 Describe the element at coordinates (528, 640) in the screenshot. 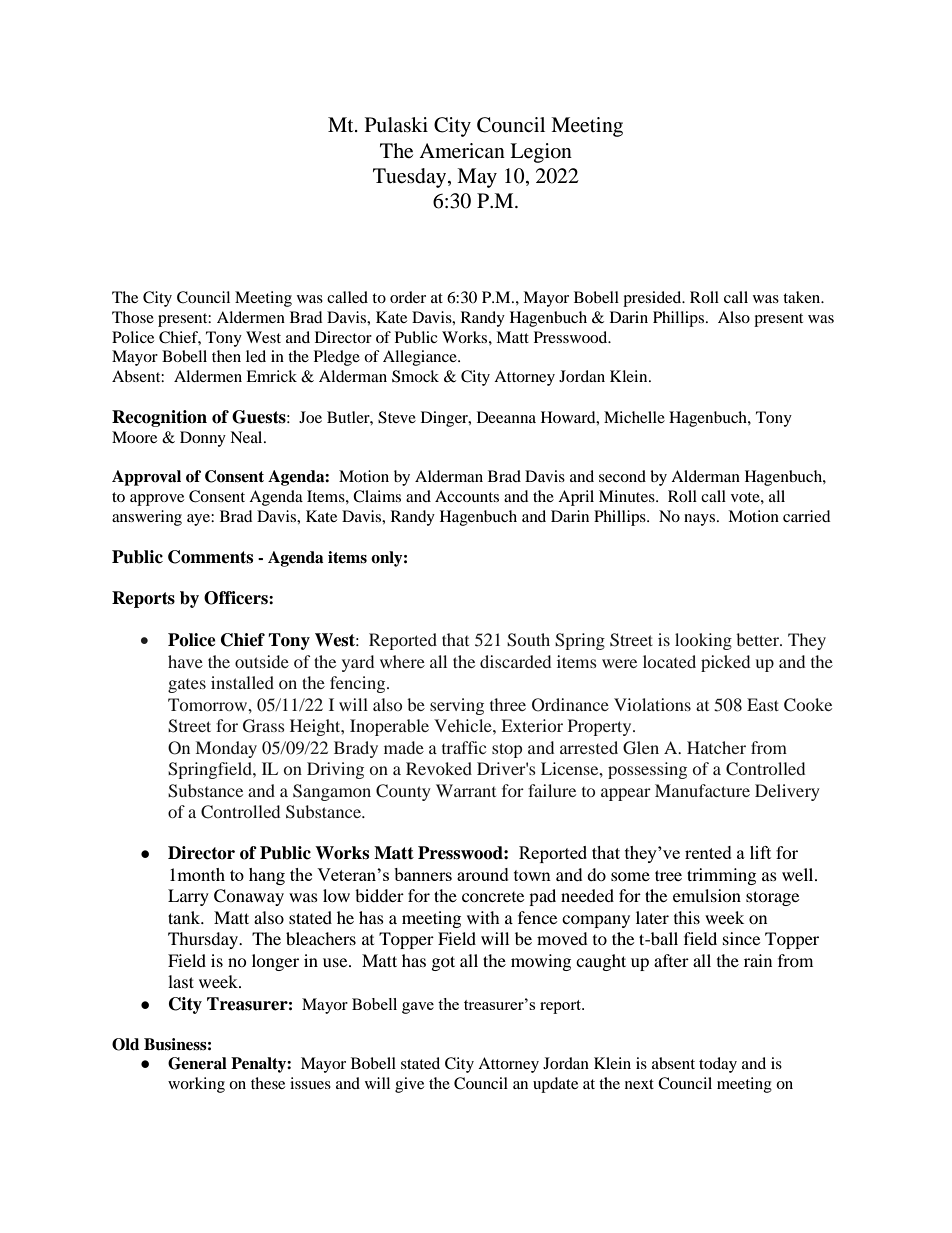

I see `South` at that location.
